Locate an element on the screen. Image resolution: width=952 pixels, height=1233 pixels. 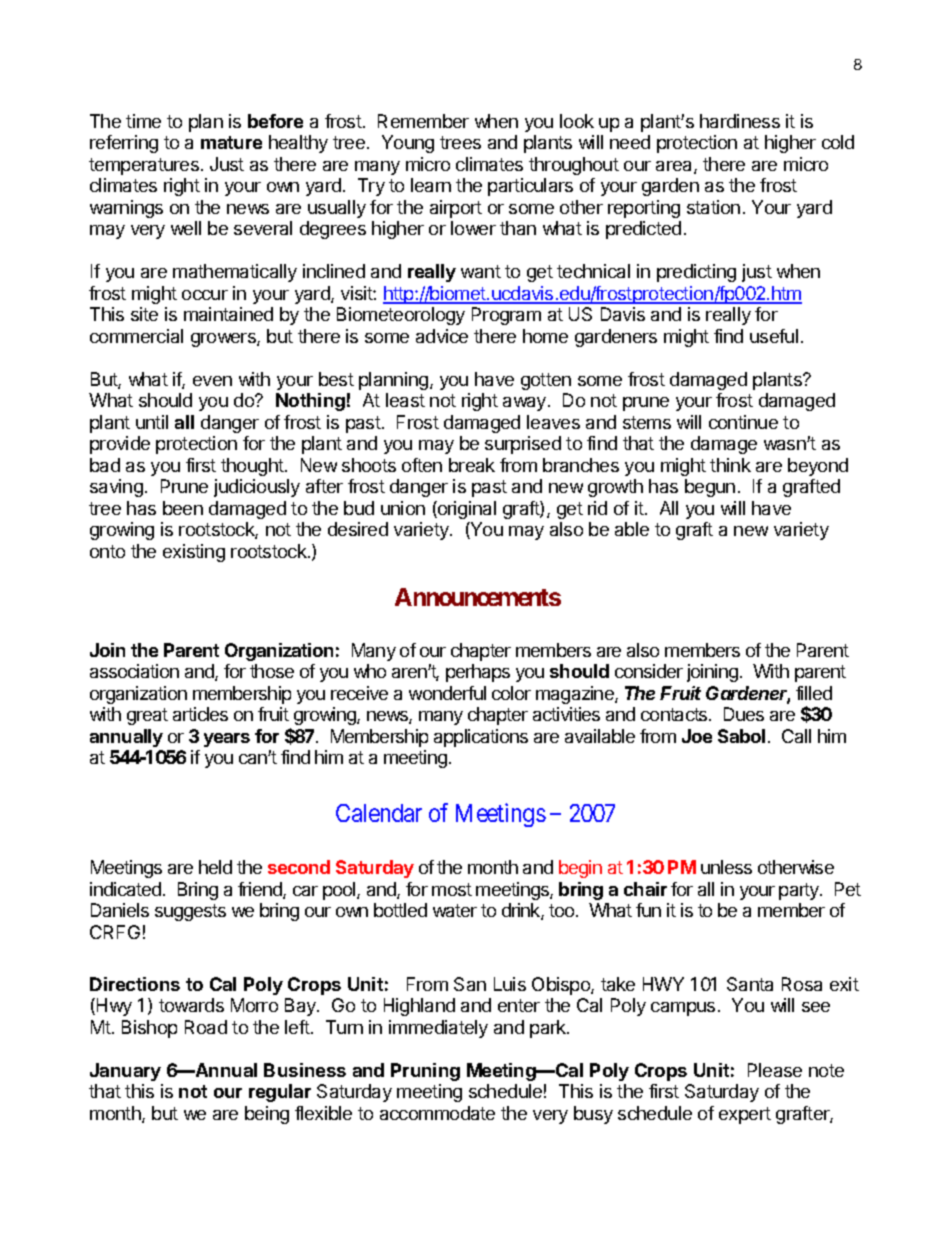
thought is located at coordinates (253, 467).
